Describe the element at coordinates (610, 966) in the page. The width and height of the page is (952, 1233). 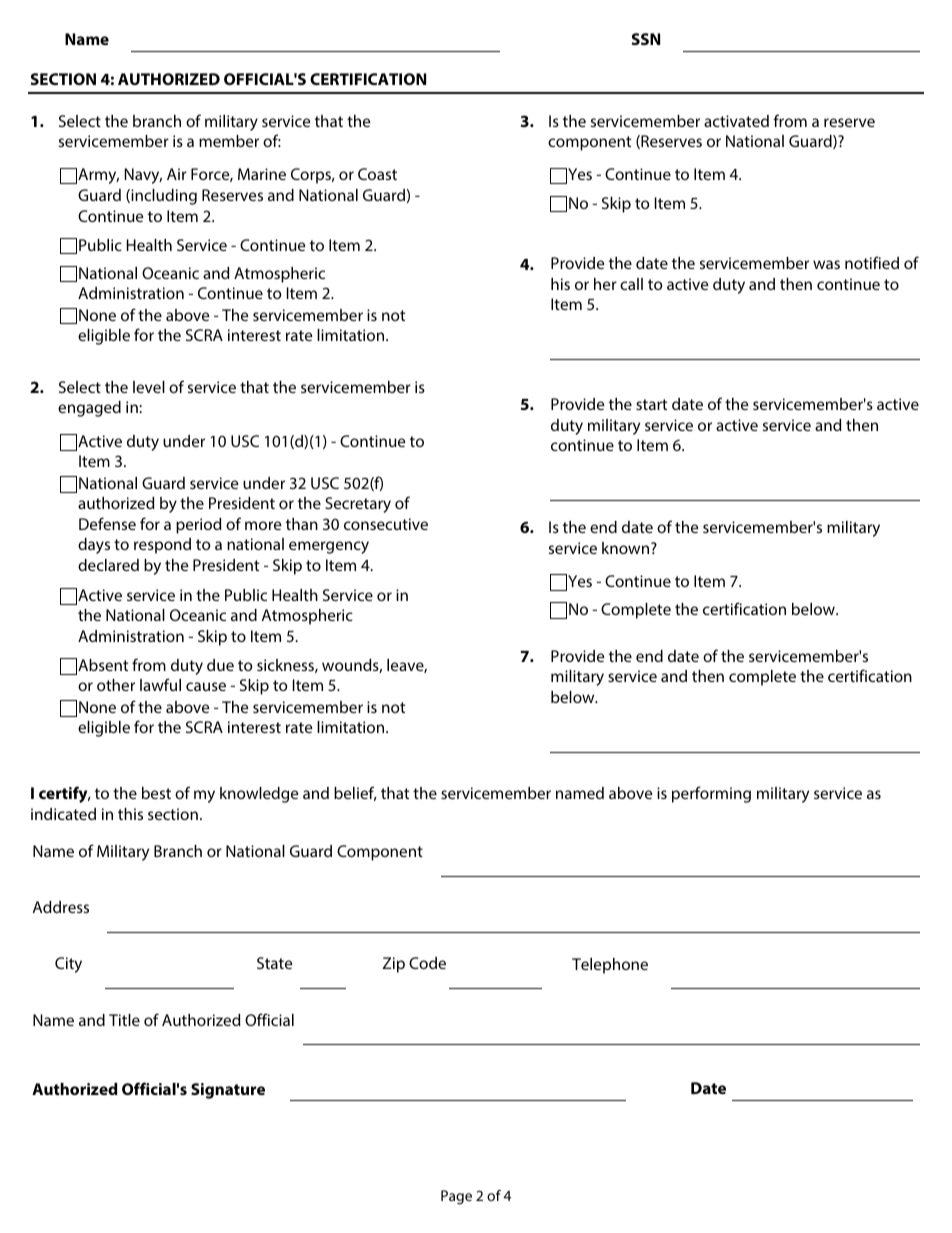
I see `Telephone` at that location.
